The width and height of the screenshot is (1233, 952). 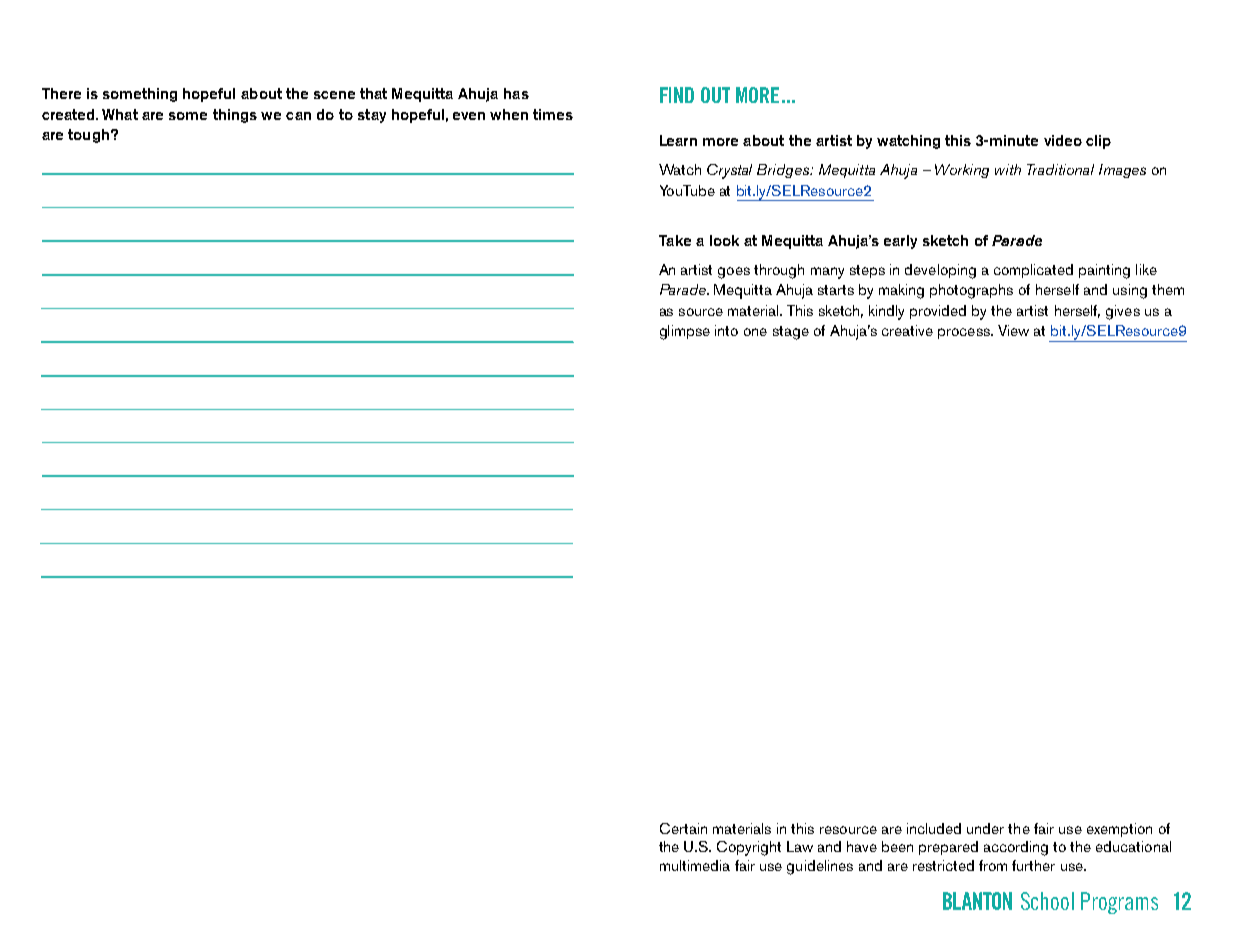 I want to click on further, so click(x=1033, y=865).
